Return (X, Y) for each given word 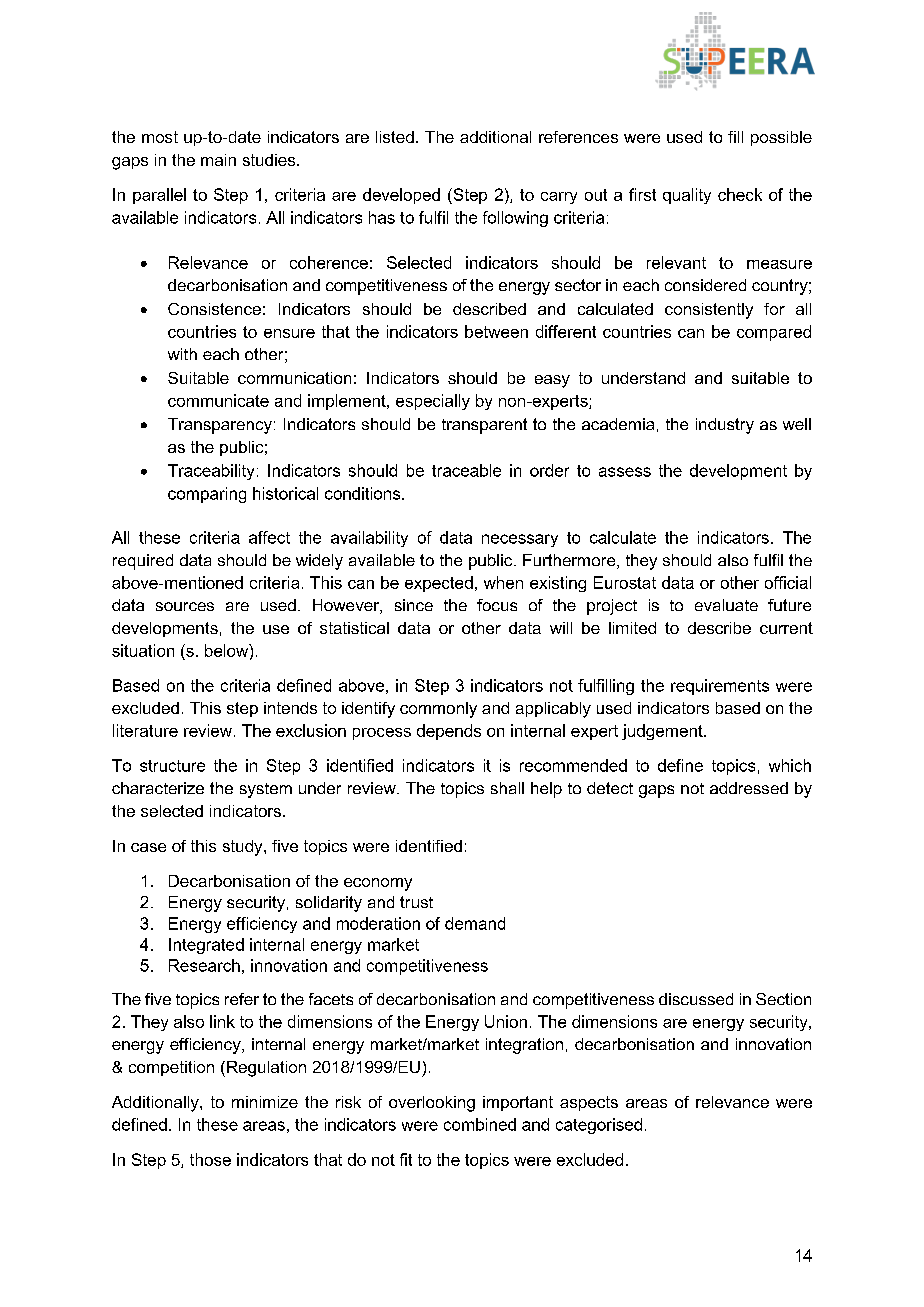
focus (497, 605)
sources (185, 606)
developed (401, 196)
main (218, 160)
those (210, 1159)
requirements (720, 687)
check (740, 194)
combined (480, 1124)
